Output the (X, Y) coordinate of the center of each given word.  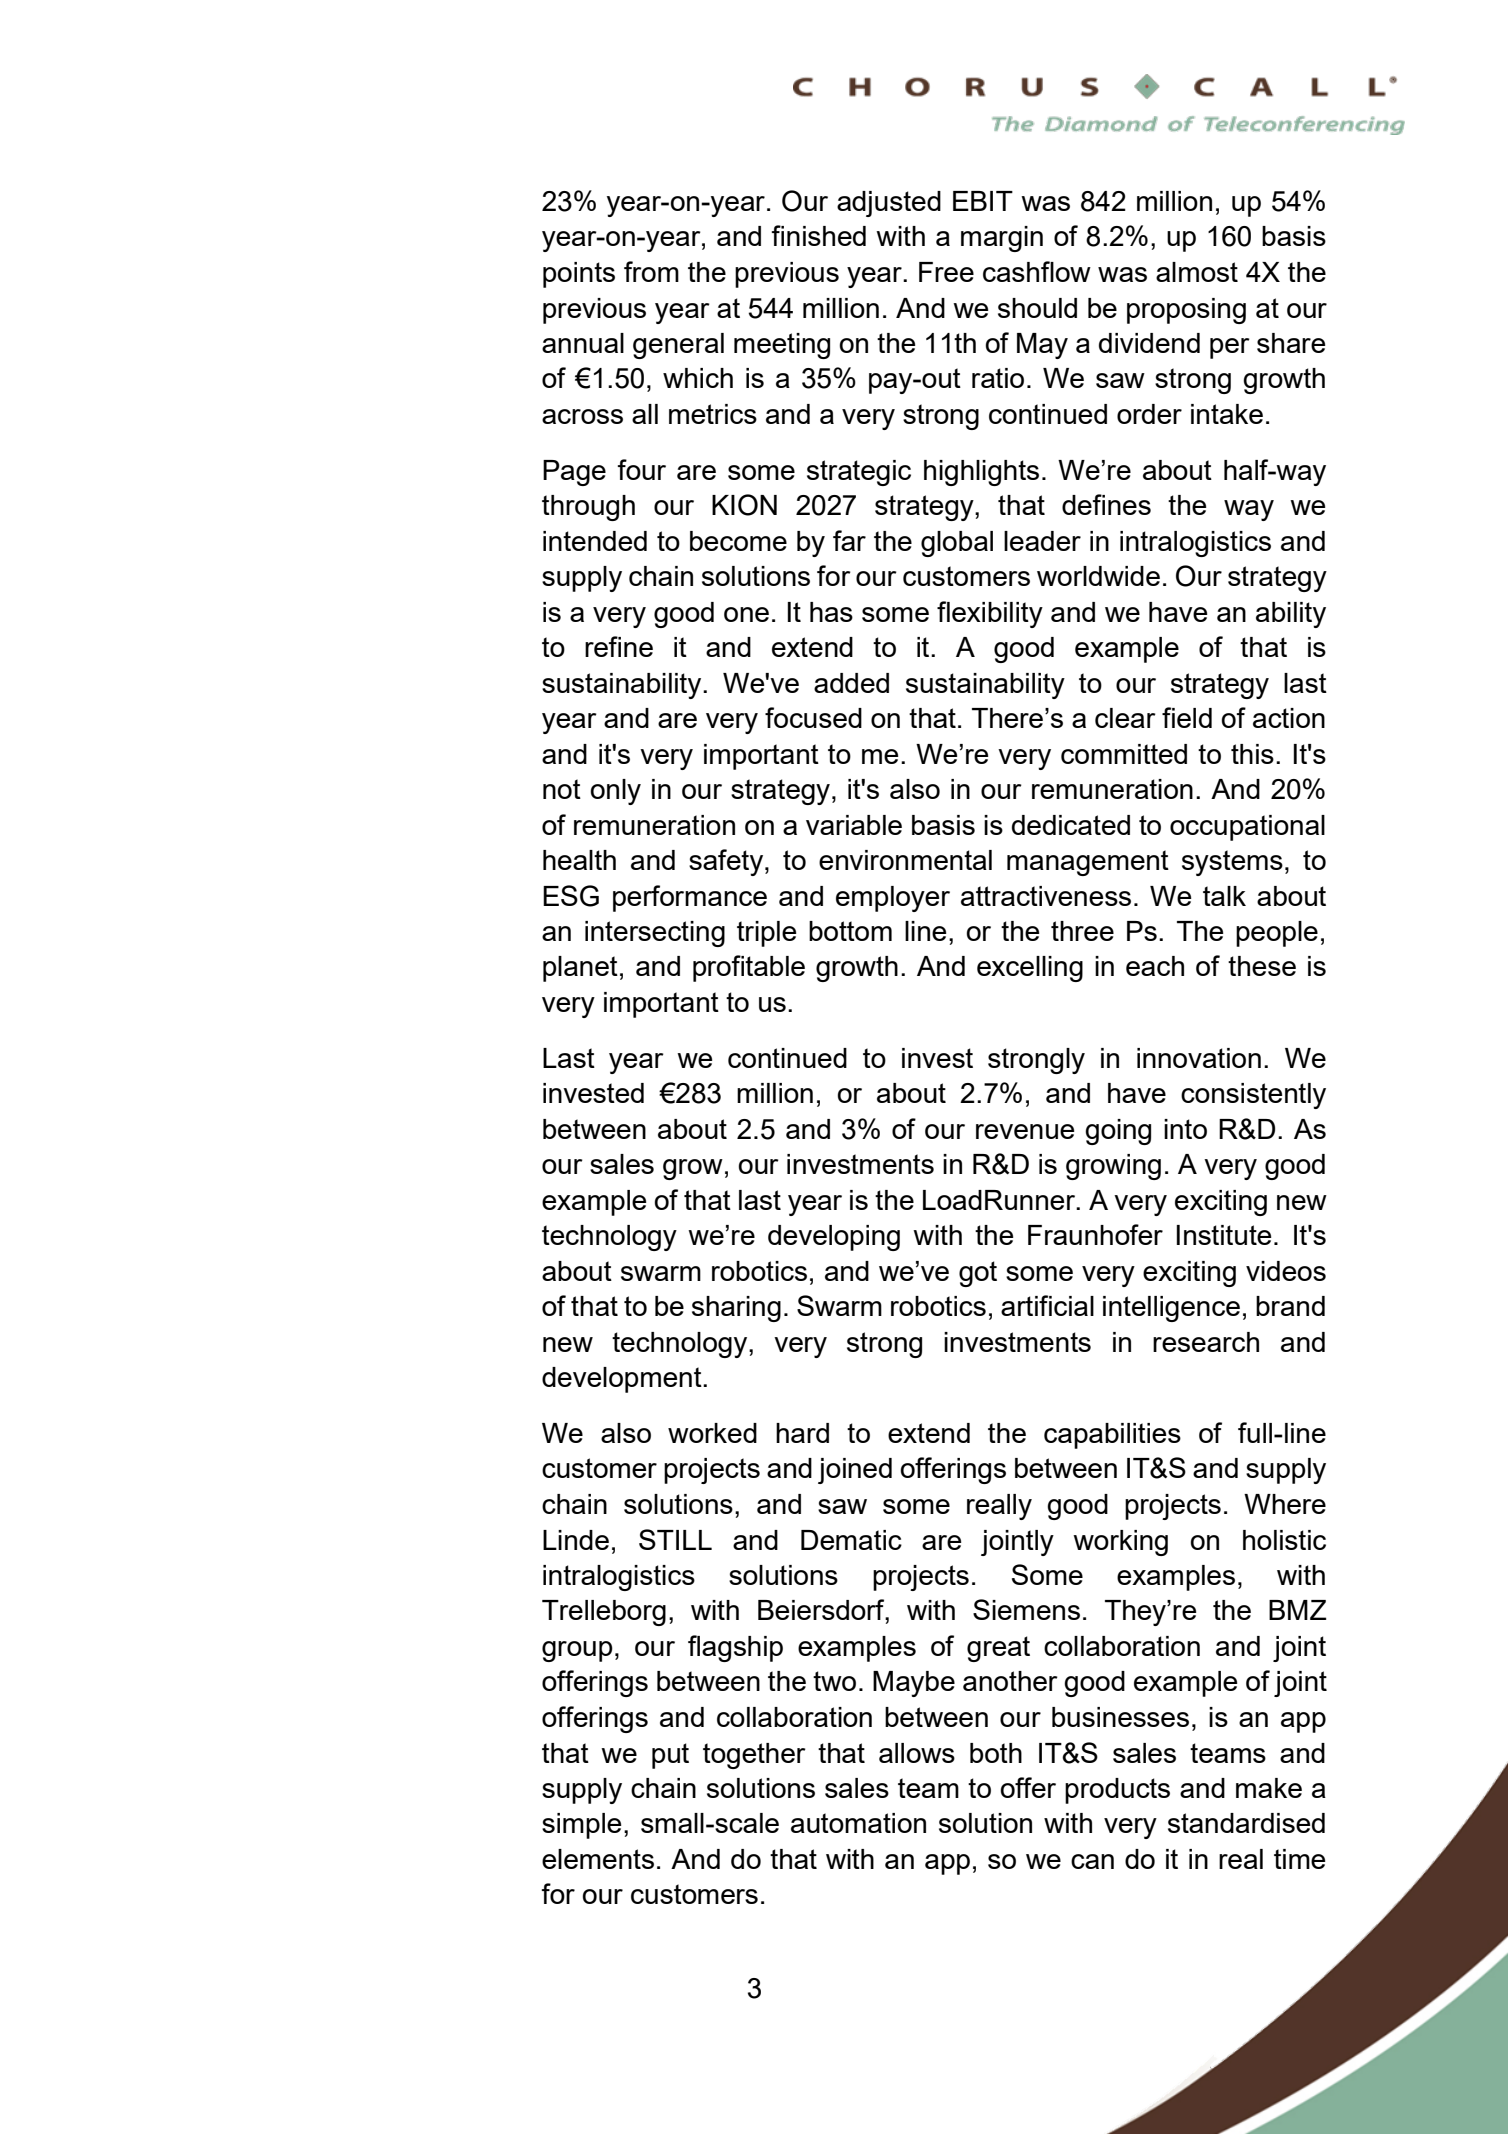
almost (1197, 272)
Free (946, 272)
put (670, 1756)
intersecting (655, 934)
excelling (1030, 969)
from (651, 271)
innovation (1199, 1058)
